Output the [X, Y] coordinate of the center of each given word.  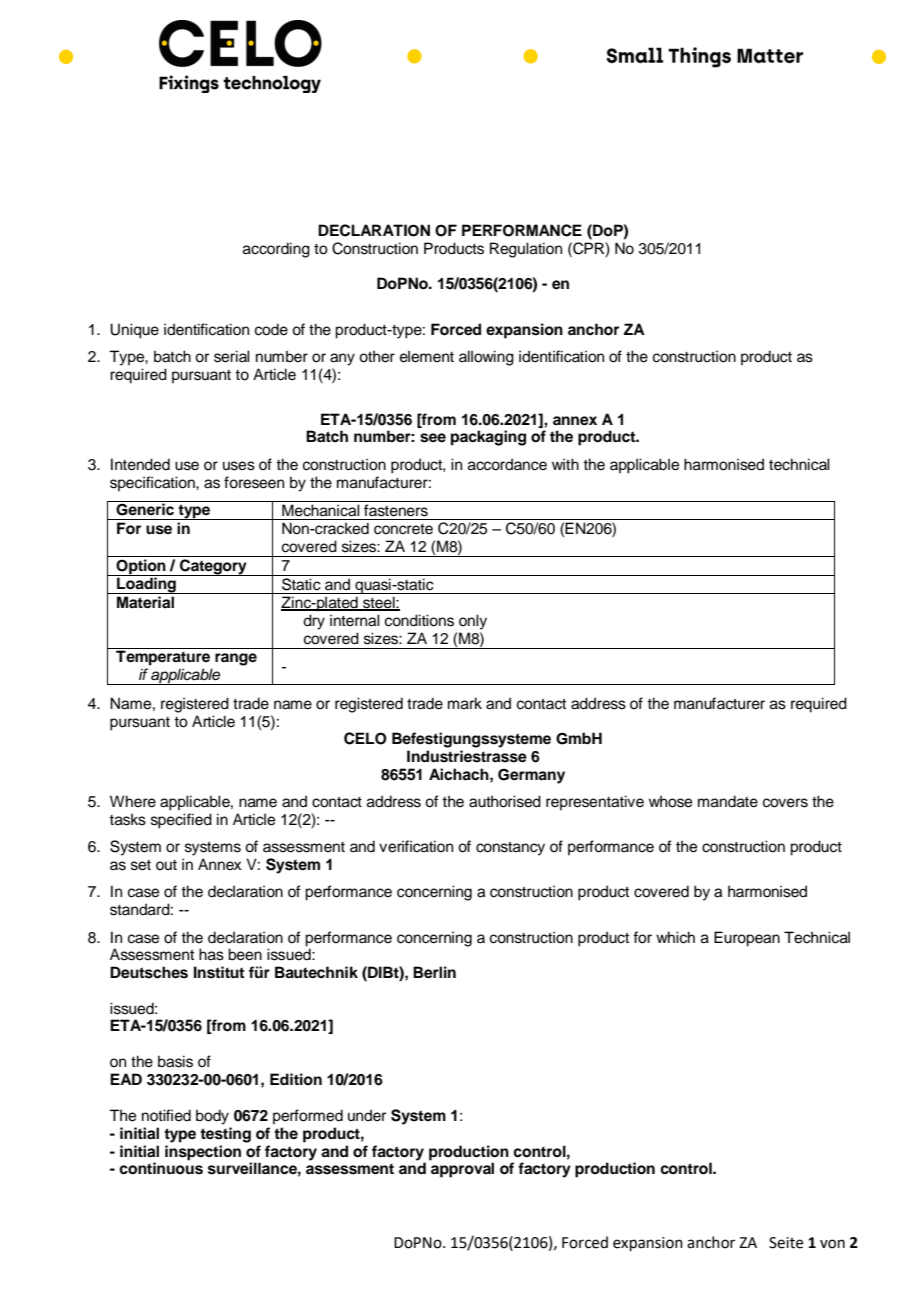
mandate [728, 801]
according [276, 250]
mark [465, 703]
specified [181, 821]
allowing [486, 358]
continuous [161, 1168]
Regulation [526, 250]
